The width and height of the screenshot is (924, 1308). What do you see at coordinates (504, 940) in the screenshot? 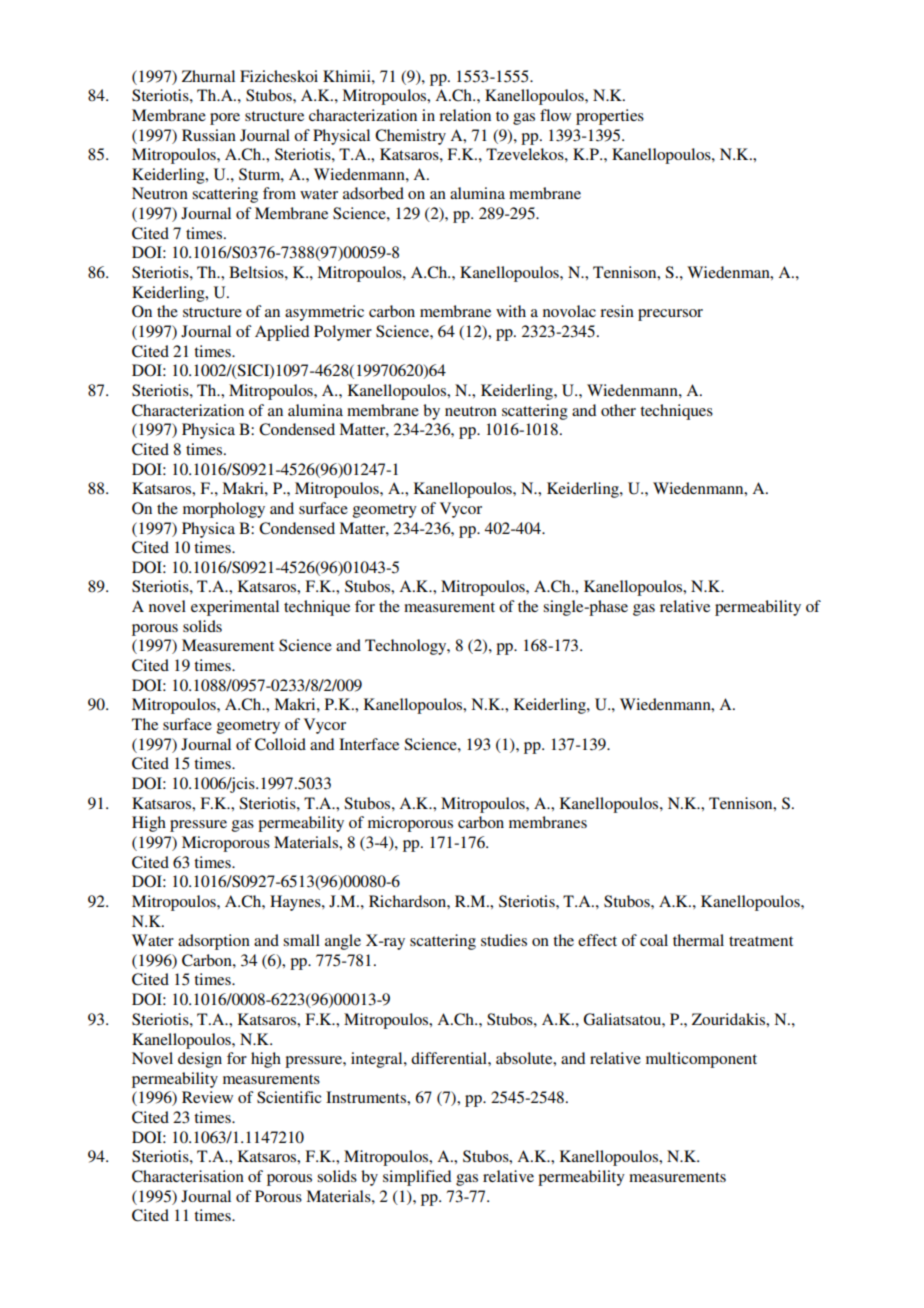
I see `studies` at bounding box center [504, 940].
